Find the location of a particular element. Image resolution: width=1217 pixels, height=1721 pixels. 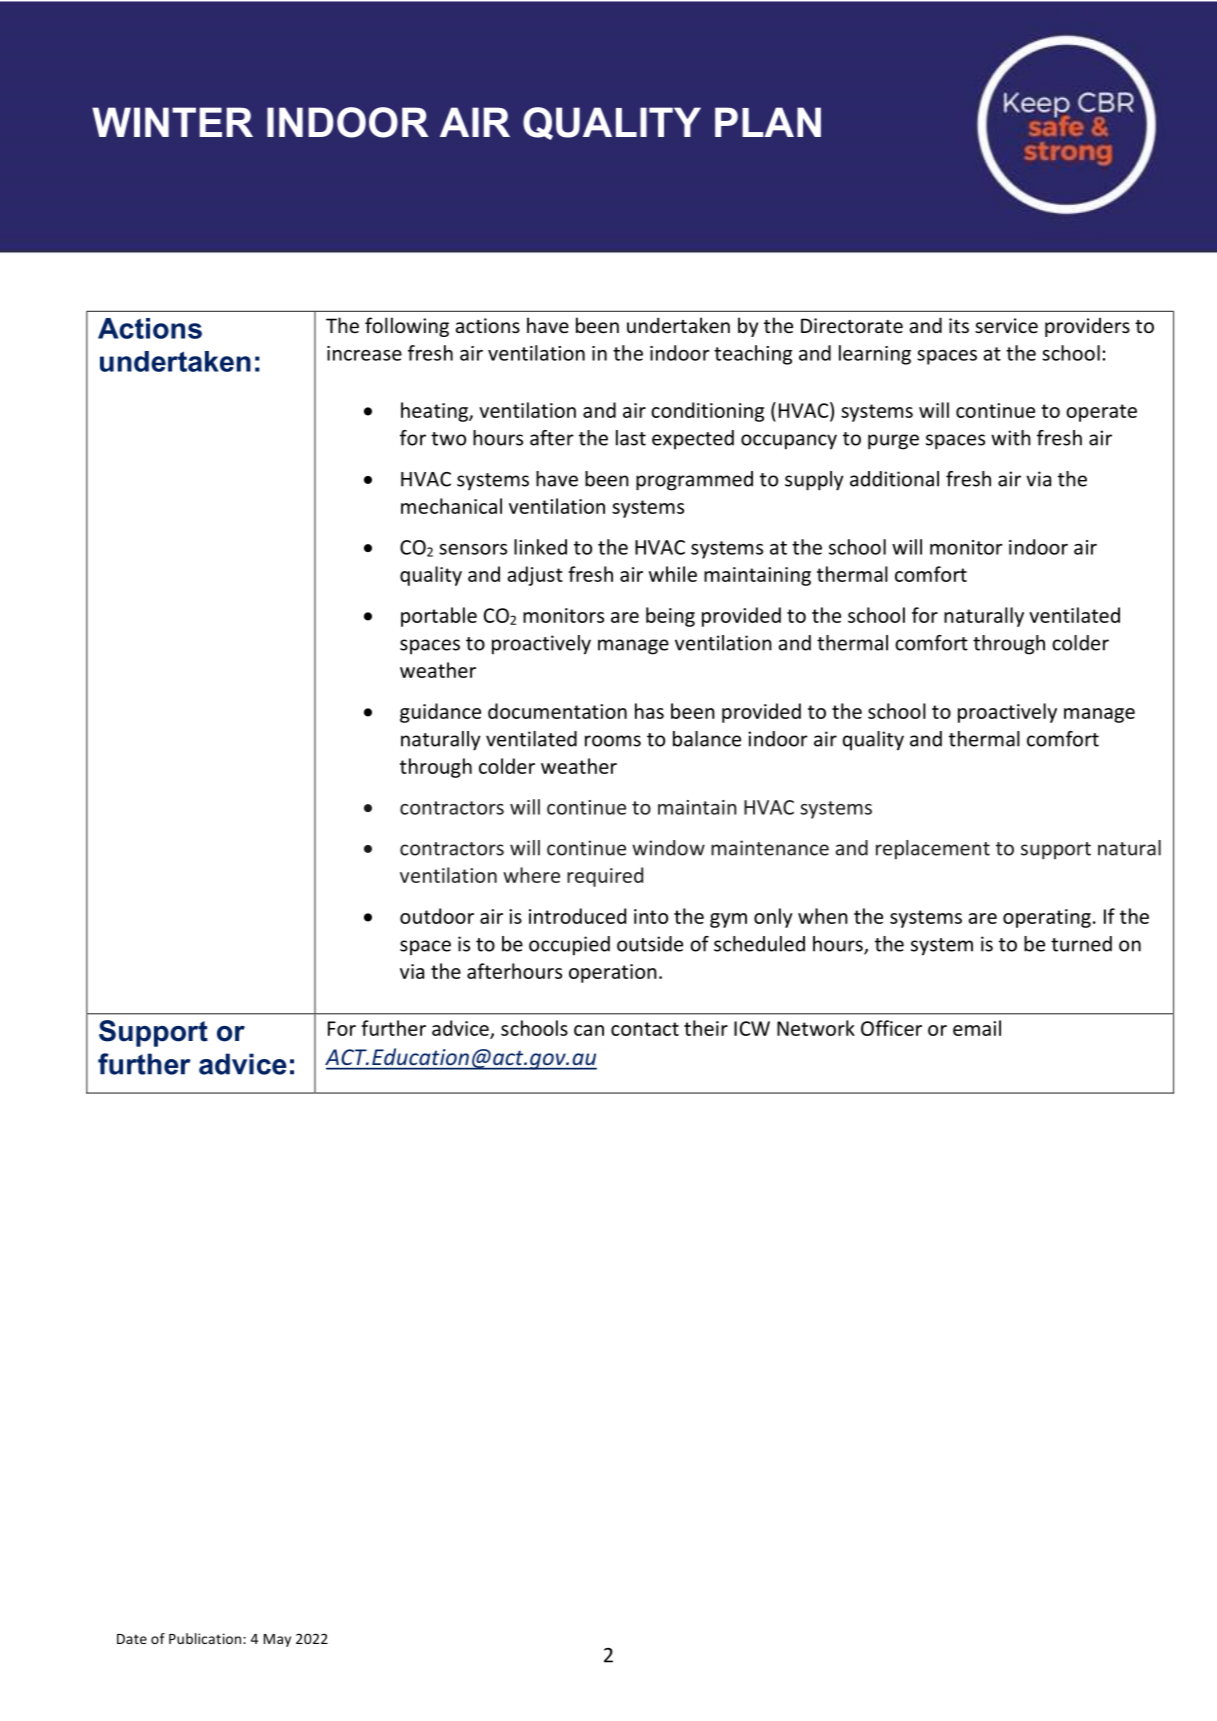

replacement is located at coordinates (933, 850).
